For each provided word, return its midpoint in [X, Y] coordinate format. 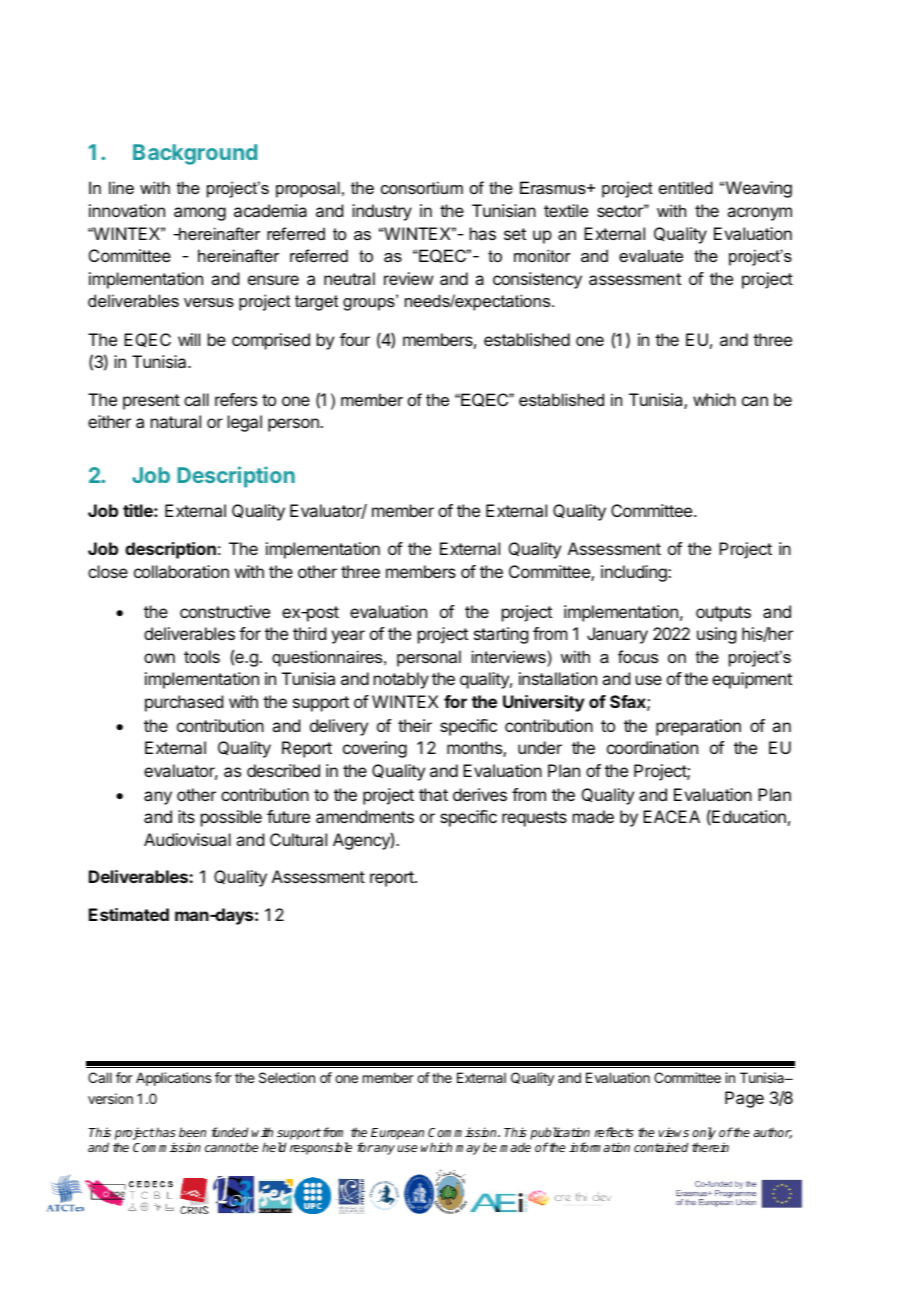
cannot [225, 1147]
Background [195, 154]
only [704, 1135]
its [186, 816]
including [635, 573]
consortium [422, 187]
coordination [652, 747]
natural [176, 421]
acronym [759, 214]
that [433, 794]
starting [501, 635]
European [397, 1134]
